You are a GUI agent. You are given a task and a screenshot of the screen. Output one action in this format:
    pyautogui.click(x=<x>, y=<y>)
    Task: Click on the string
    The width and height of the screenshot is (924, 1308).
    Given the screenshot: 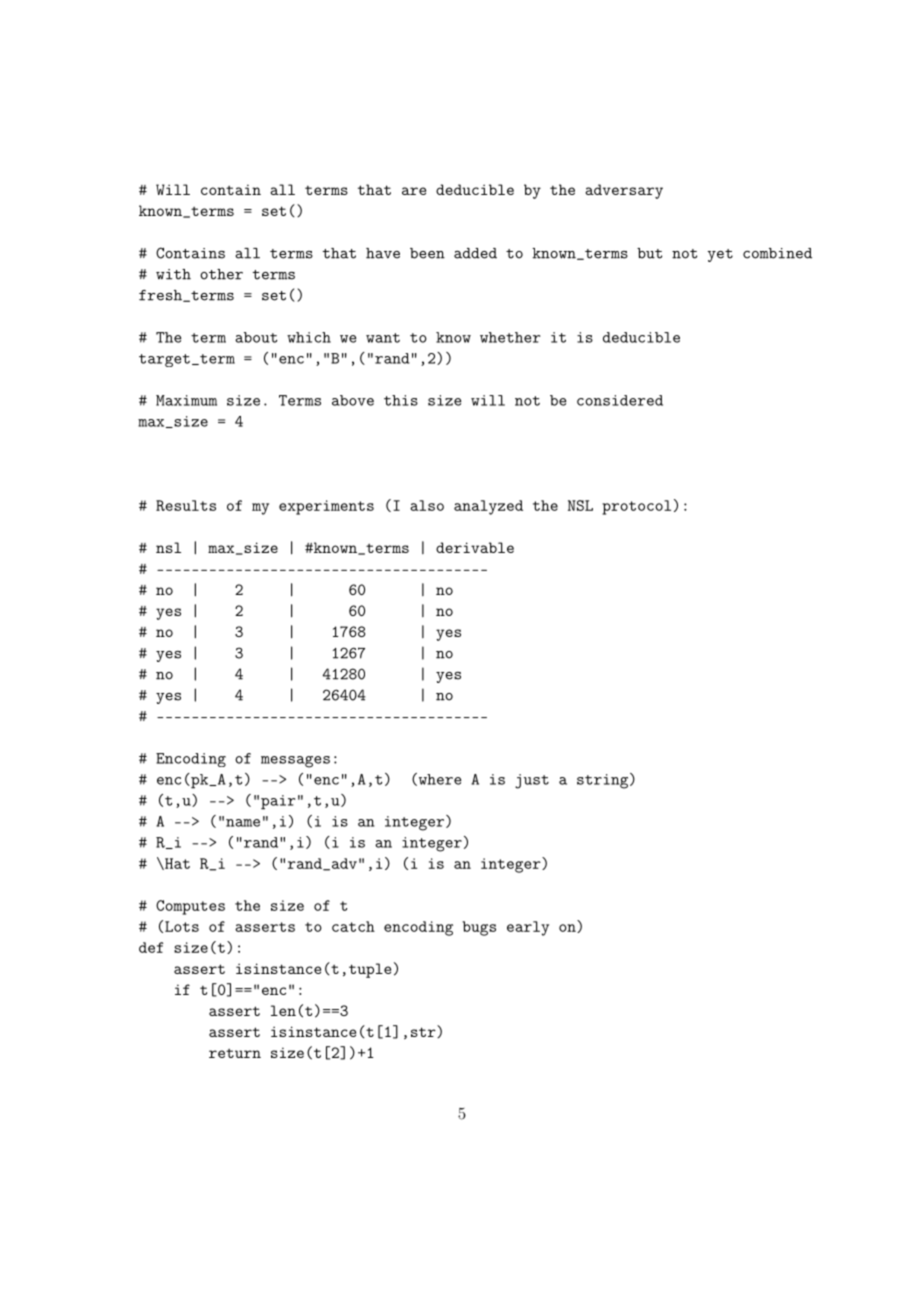 What is the action you would take?
    pyautogui.click(x=602, y=781)
